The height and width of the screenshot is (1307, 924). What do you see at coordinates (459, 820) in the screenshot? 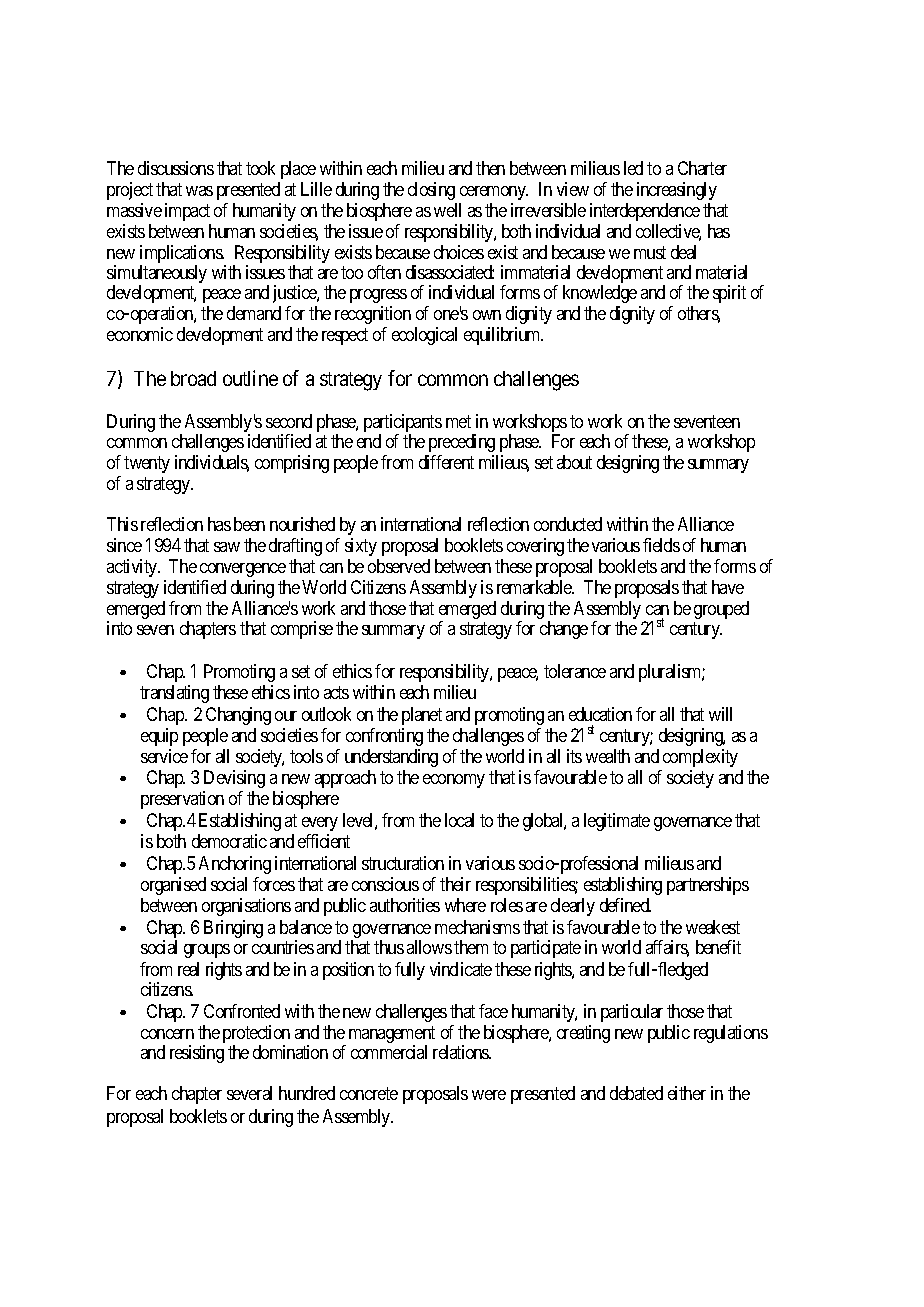
I see `local` at bounding box center [459, 820].
